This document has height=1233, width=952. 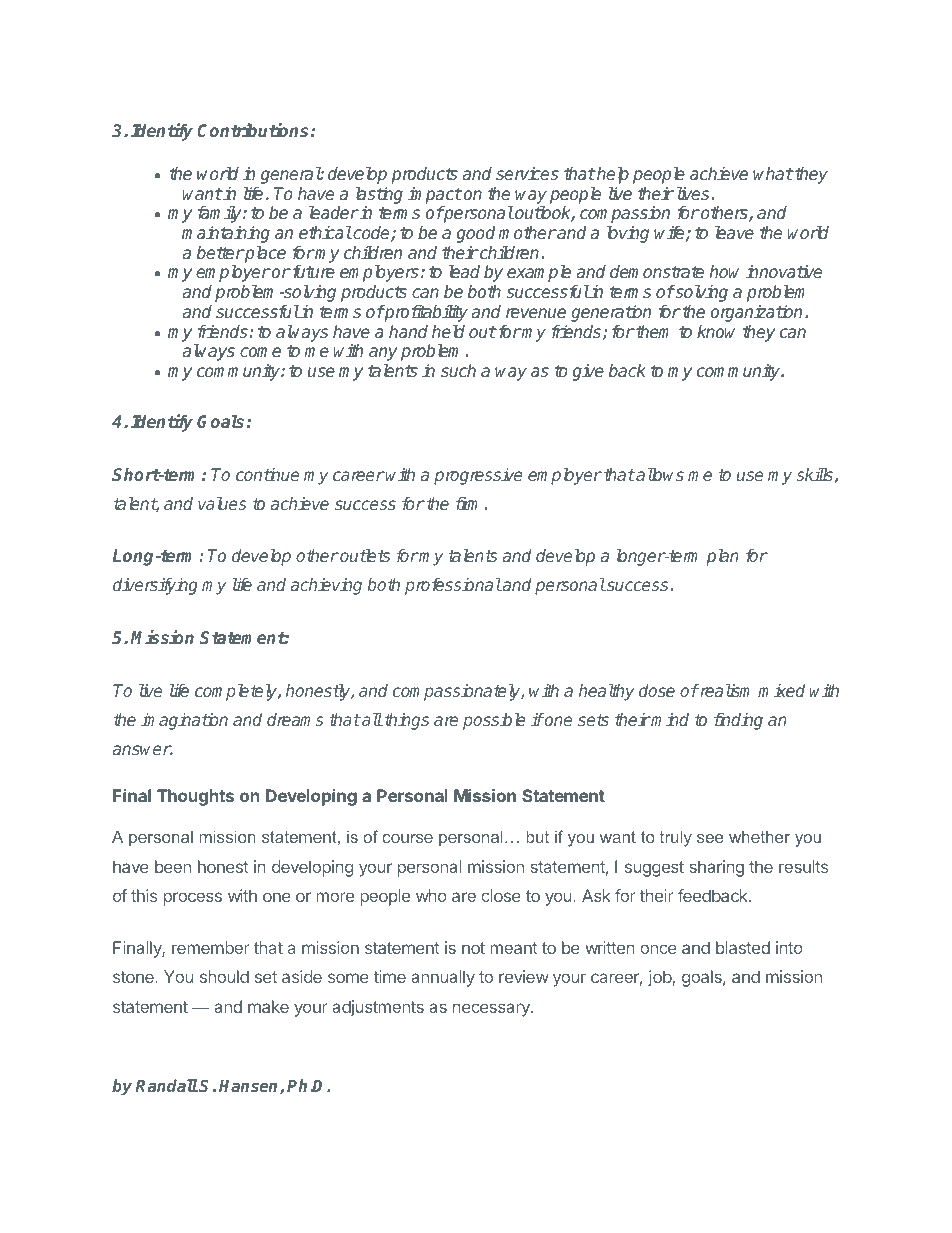 What do you see at coordinates (435, 195) in the document?
I see `impact` at bounding box center [435, 195].
